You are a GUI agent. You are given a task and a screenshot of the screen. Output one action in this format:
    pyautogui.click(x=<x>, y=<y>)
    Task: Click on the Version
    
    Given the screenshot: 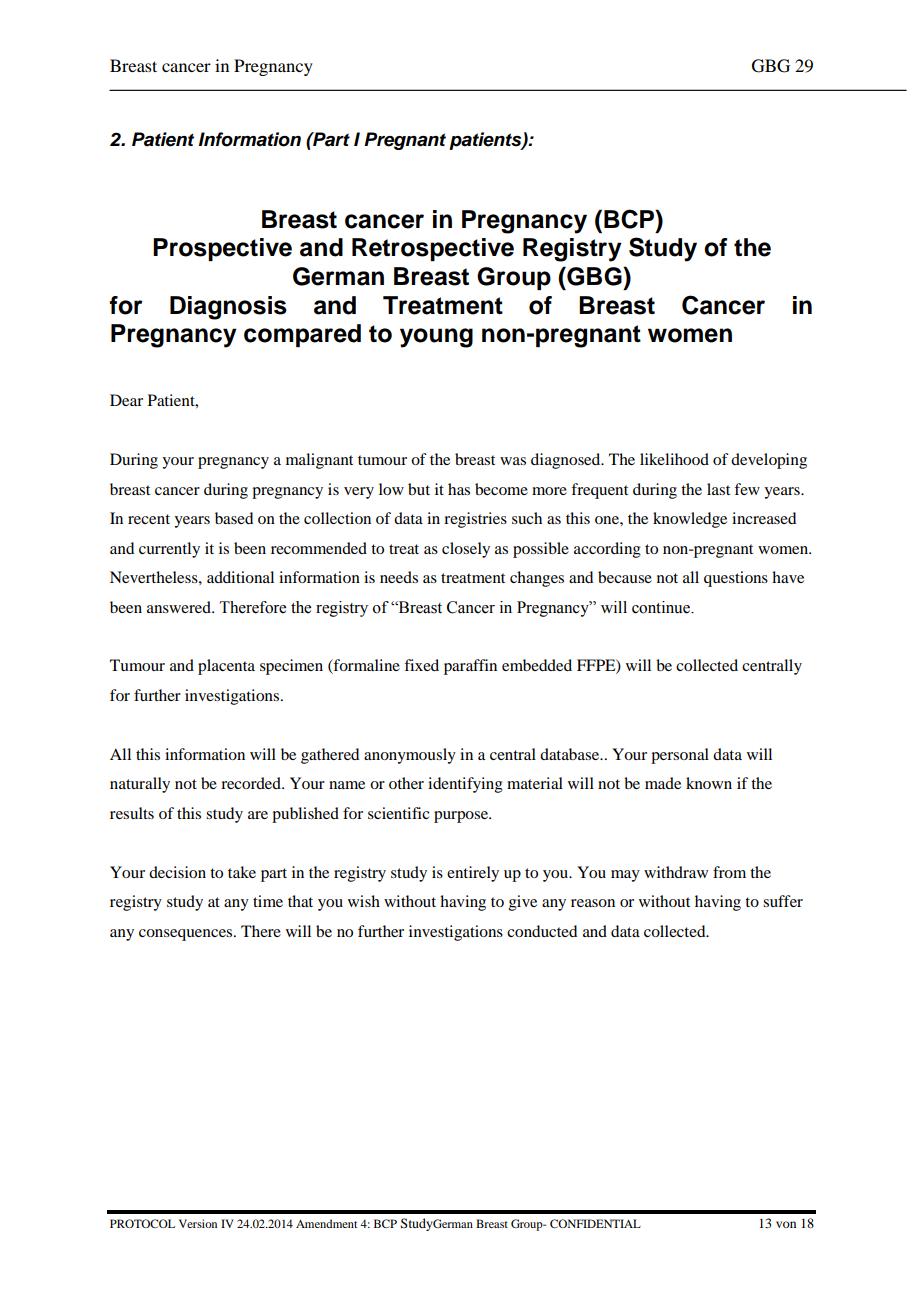 What is the action you would take?
    pyautogui.click(x=198, y=1223)
